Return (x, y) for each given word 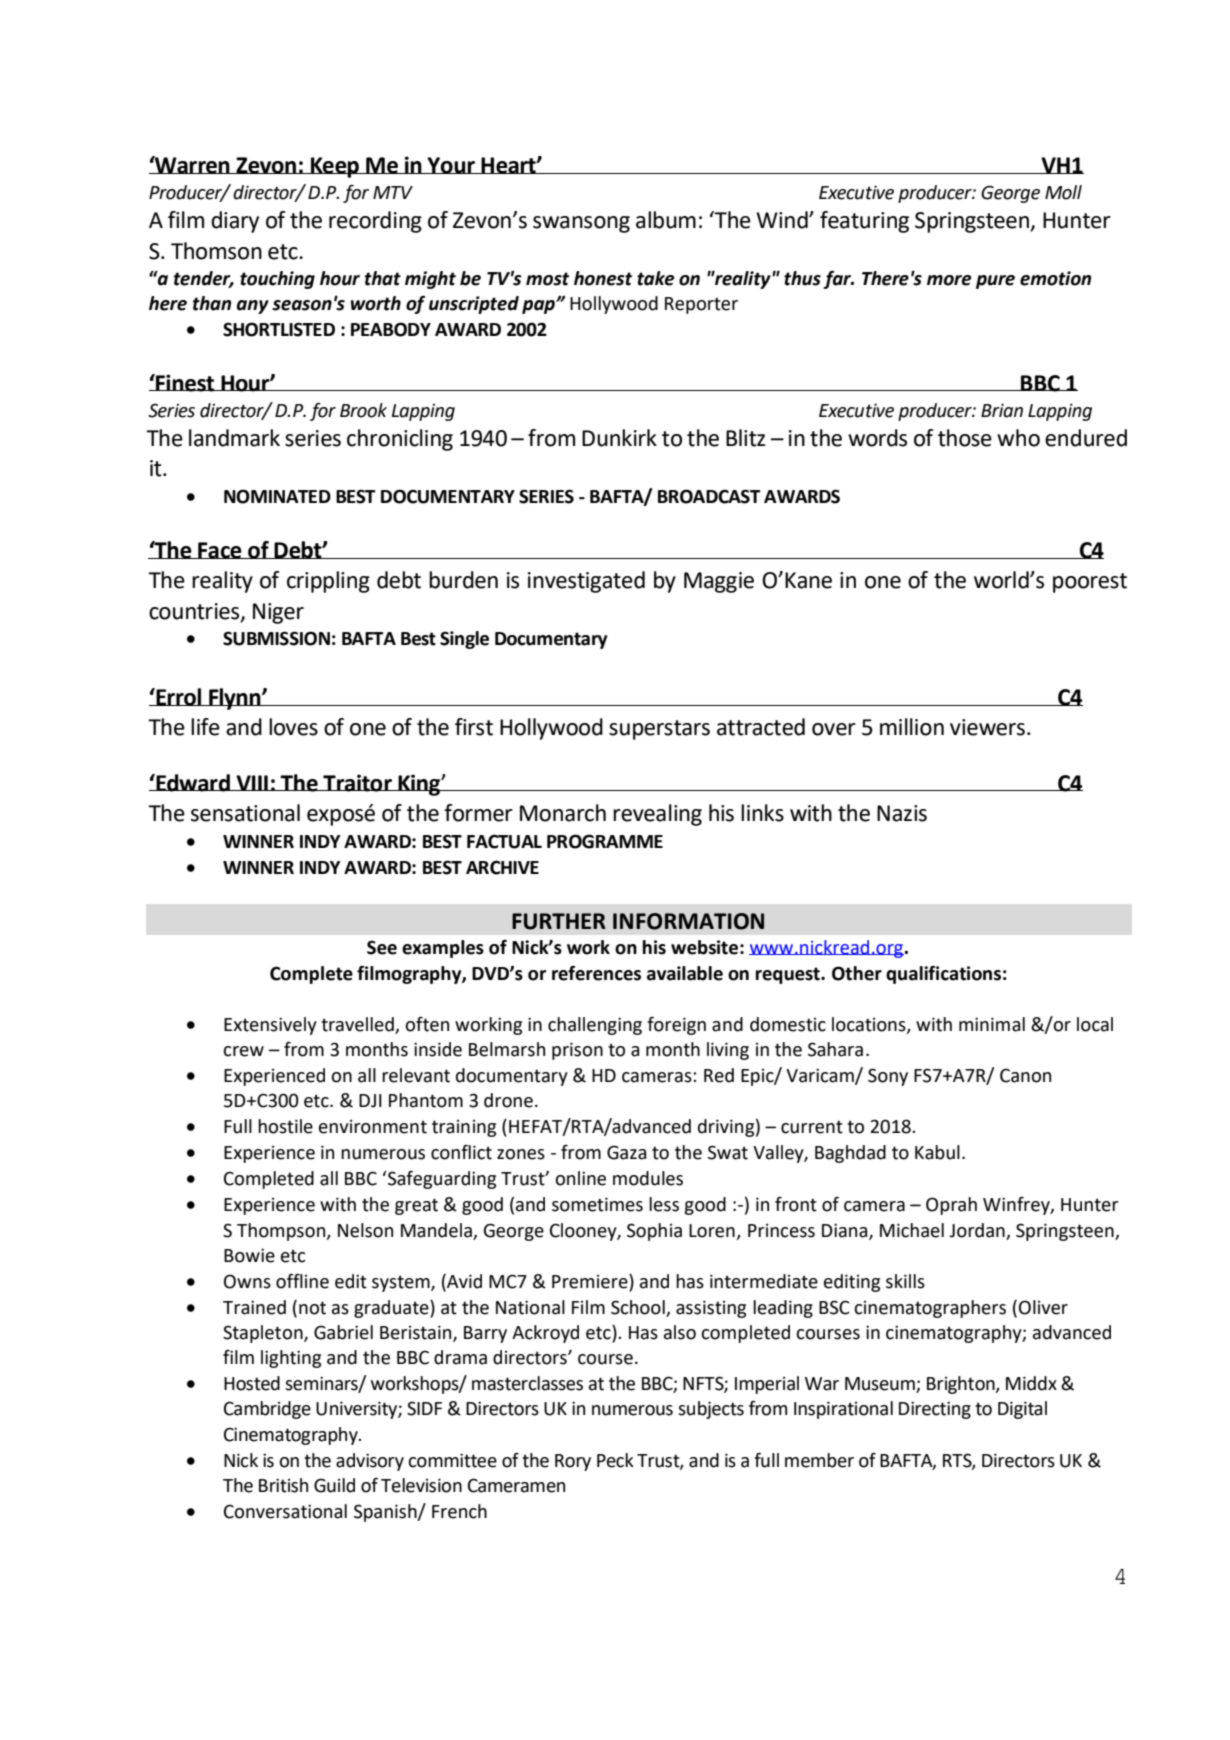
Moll (1063, 192)
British (283, 1485)
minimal (992, 1024)
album (666, 220)
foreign (676, 1026)
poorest (1090, 583)
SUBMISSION (276, 638)
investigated (586, 582)
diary (235, 222)
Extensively (270, 1026)
